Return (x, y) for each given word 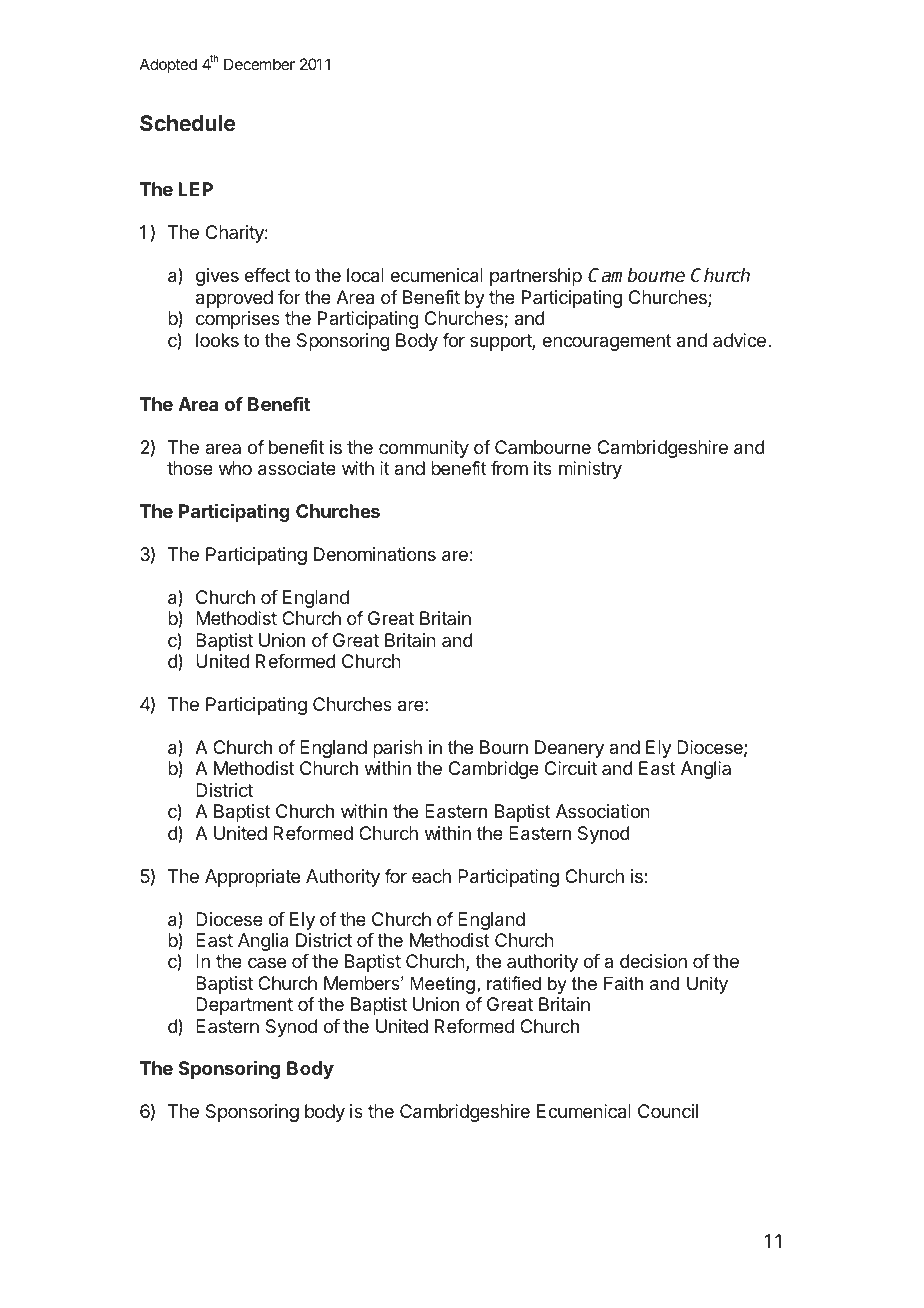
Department (244, 1006)
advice (739, 340)
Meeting (442, 985)
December (259, 64)
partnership (536, 277)
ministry (590, 470)
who (235, 468)
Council (668, 1111)
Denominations (375, 554)
